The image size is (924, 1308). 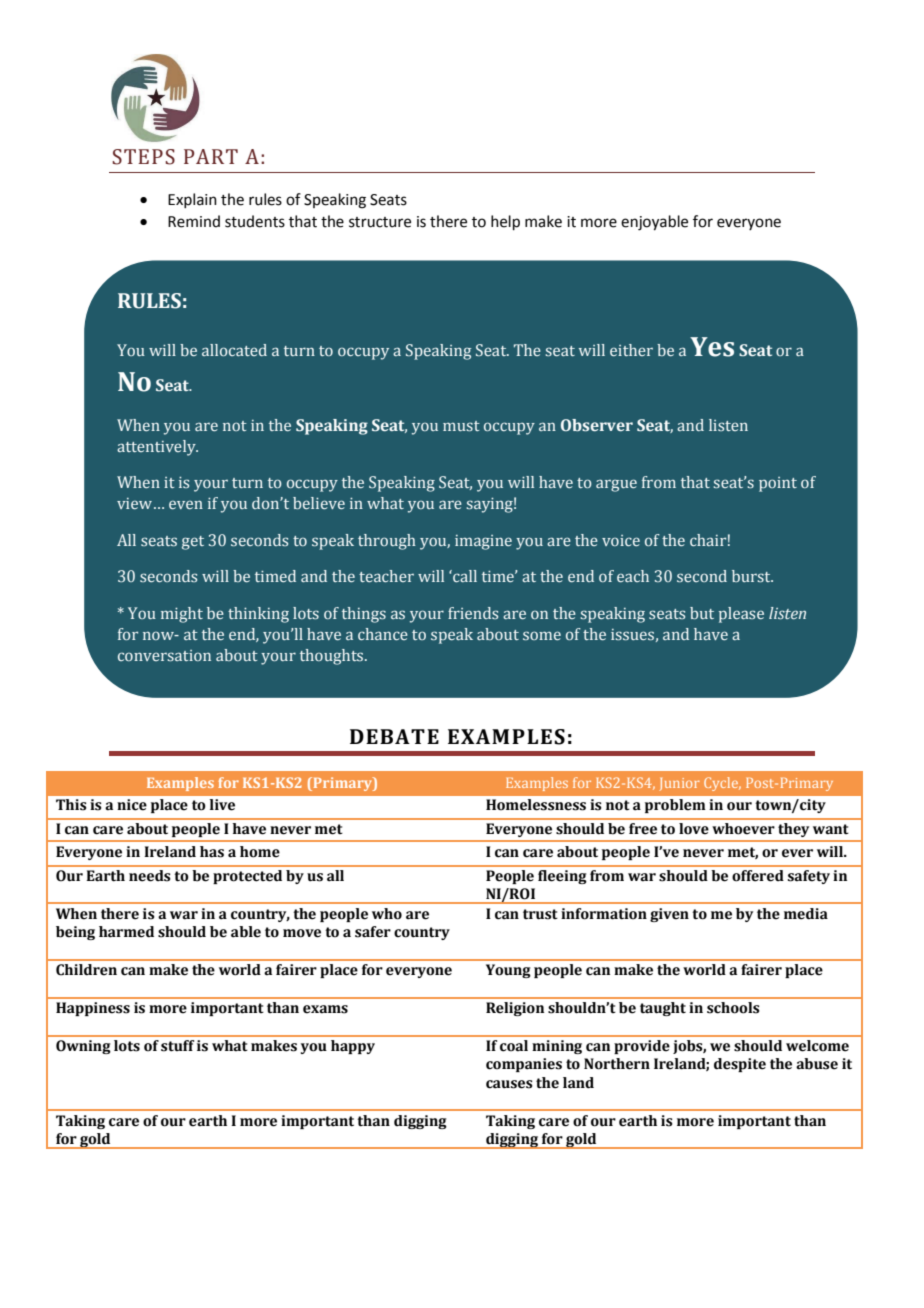 I want to click on love, so click(x=694, y=829).
